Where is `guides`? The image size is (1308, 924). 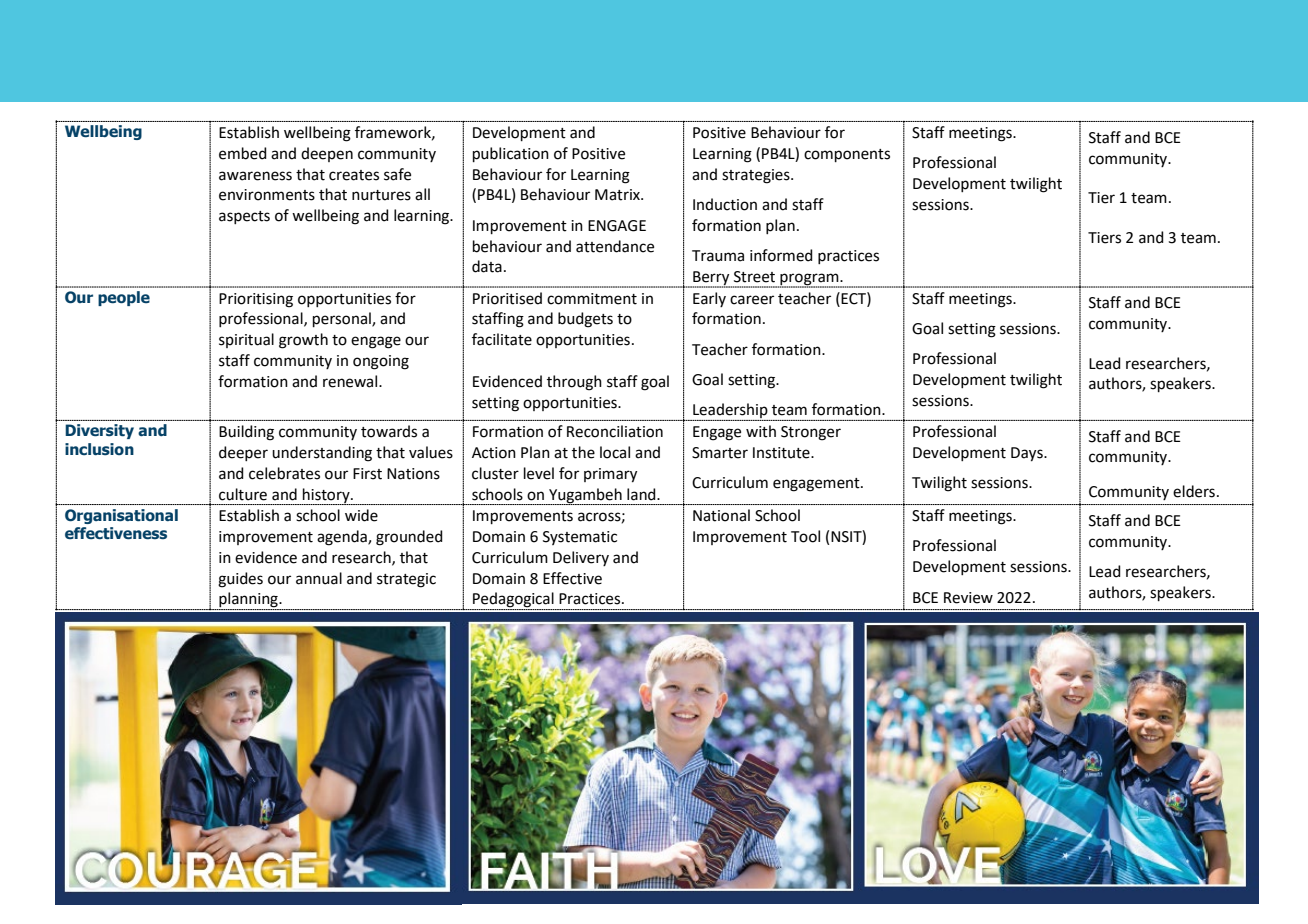 guides is located at coordinates (240, 580).
